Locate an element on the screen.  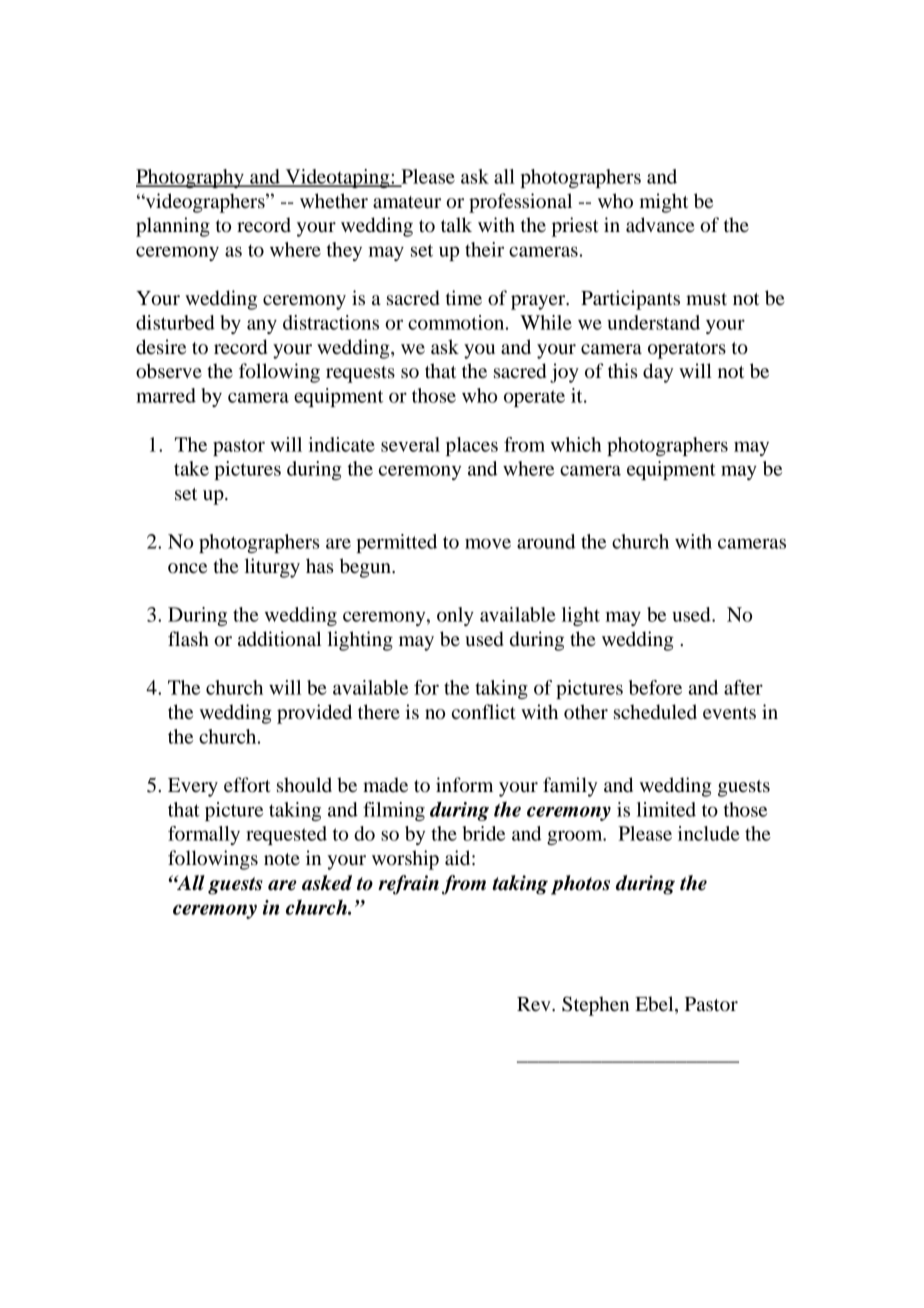
Stephen is located at coordinates (595, 1006).
